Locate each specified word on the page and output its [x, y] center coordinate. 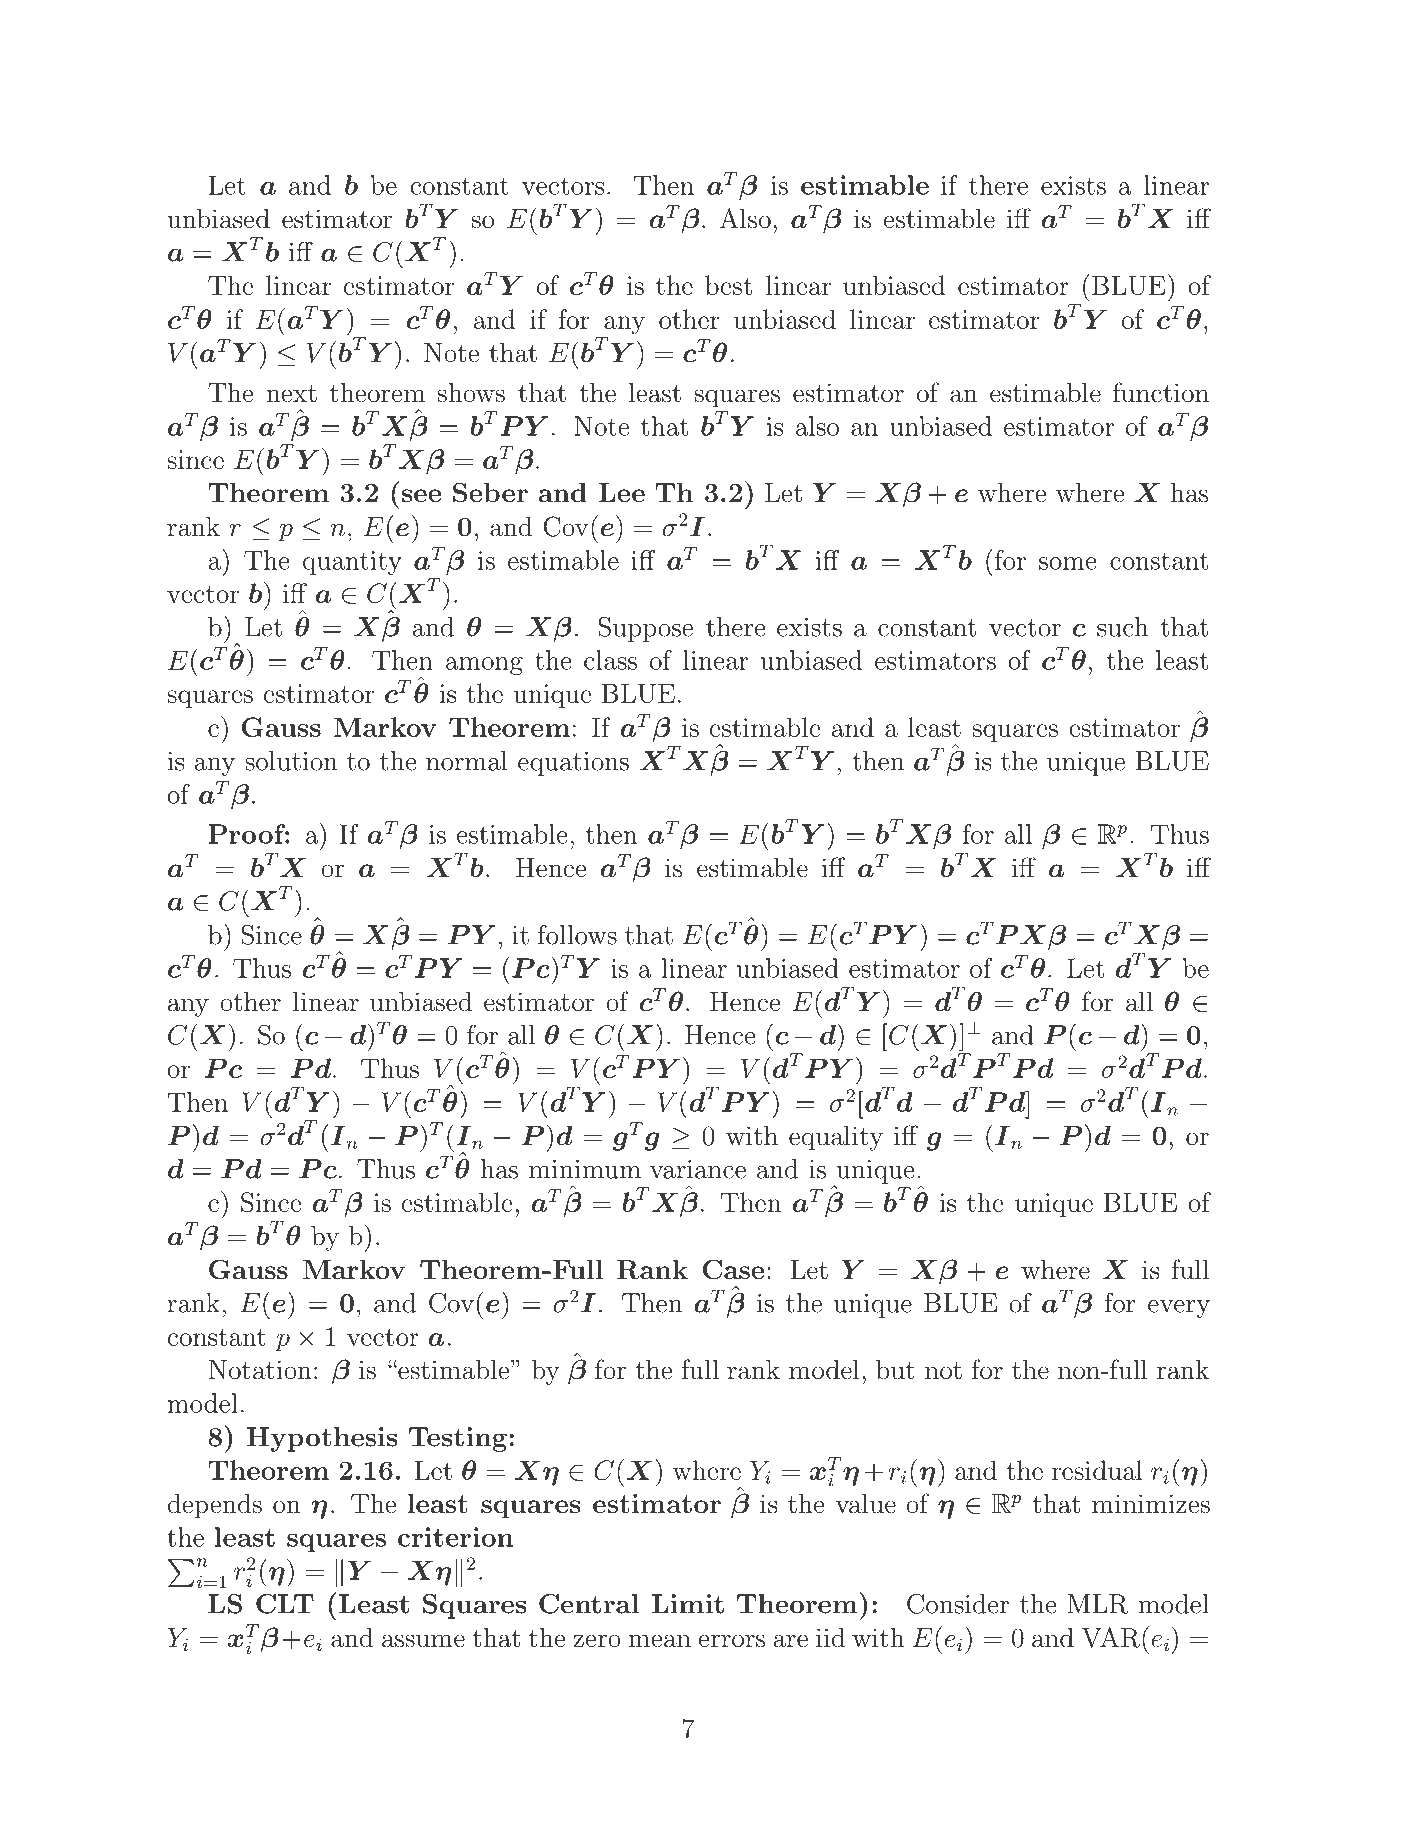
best [728, 285]
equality [836, 1138]
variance [698, 1169]
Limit [688, 1604]
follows [577, 934]
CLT [285, 1604]
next [291, 394]
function [1161, 392]
